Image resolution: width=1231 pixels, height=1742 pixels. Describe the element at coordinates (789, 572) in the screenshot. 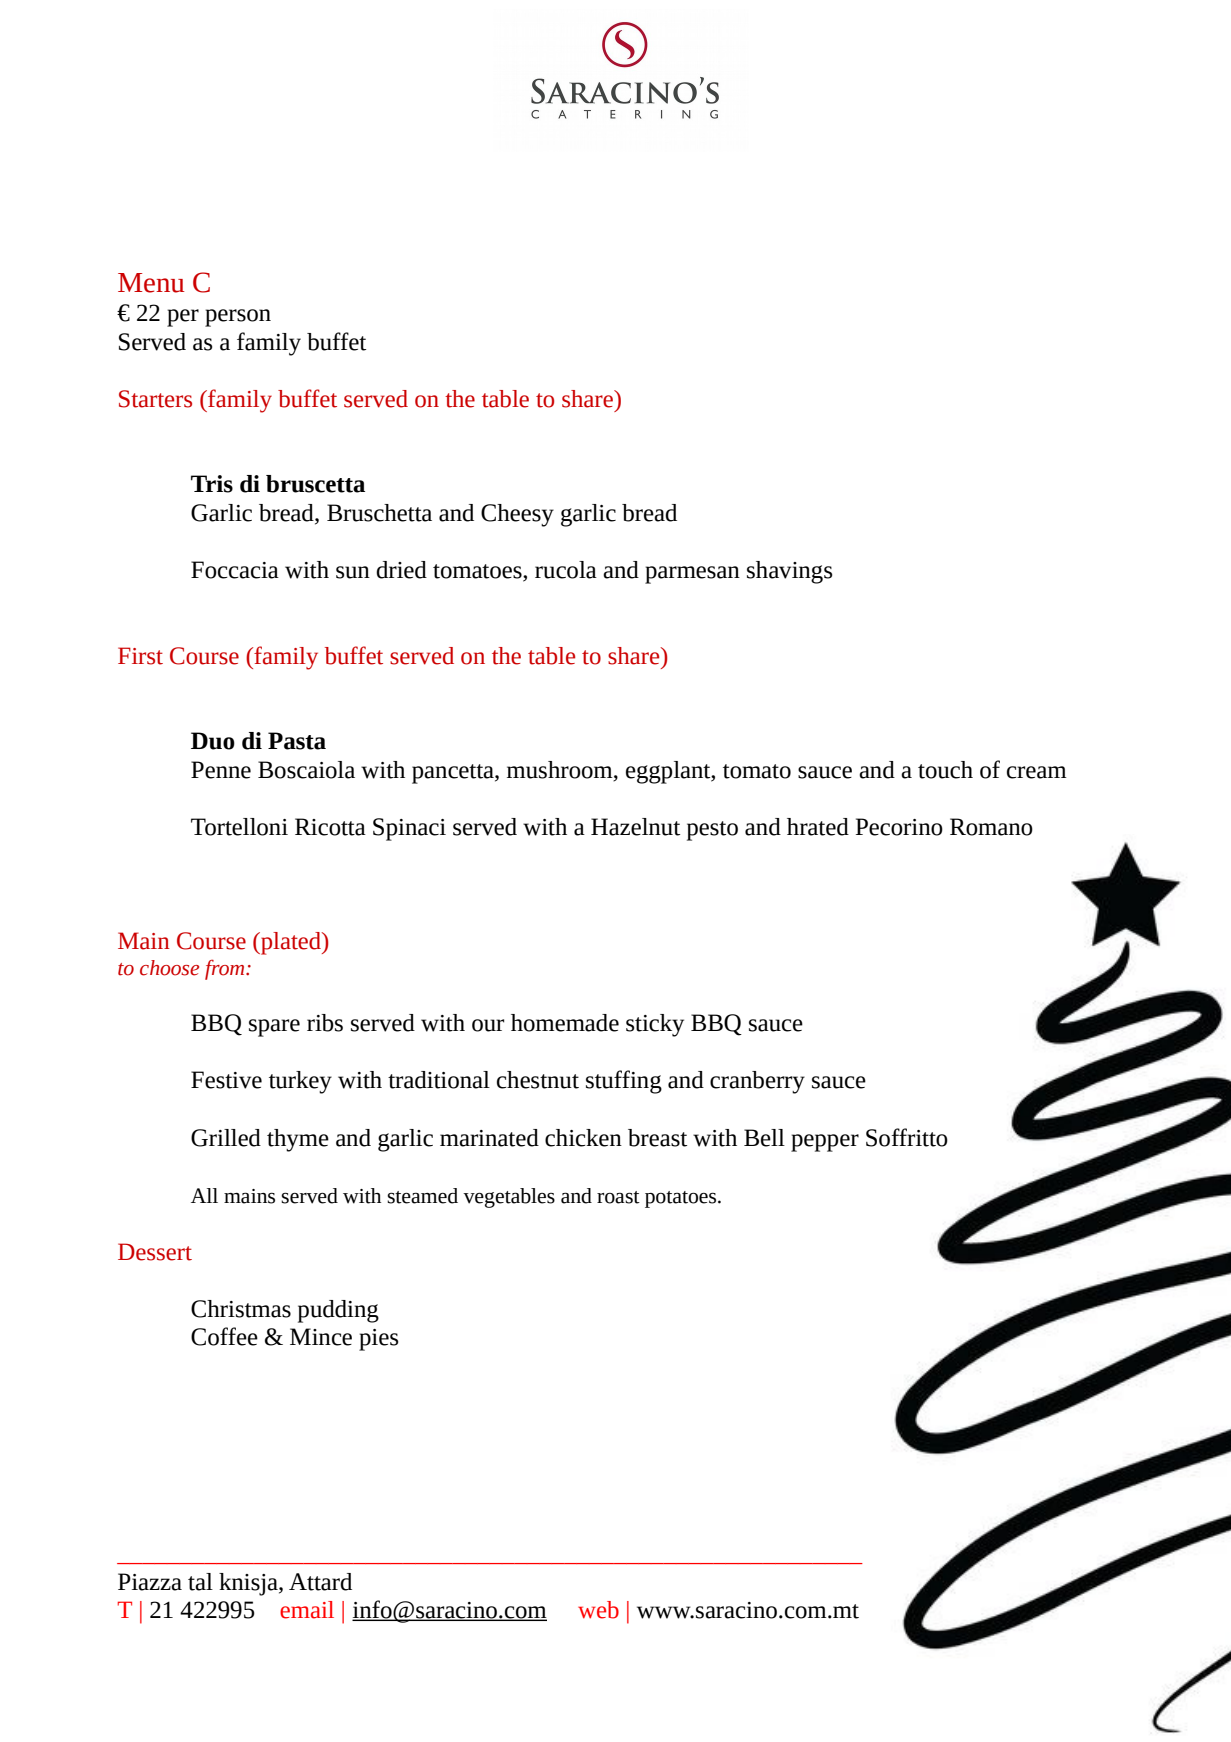

I see `shavings` at that location.
